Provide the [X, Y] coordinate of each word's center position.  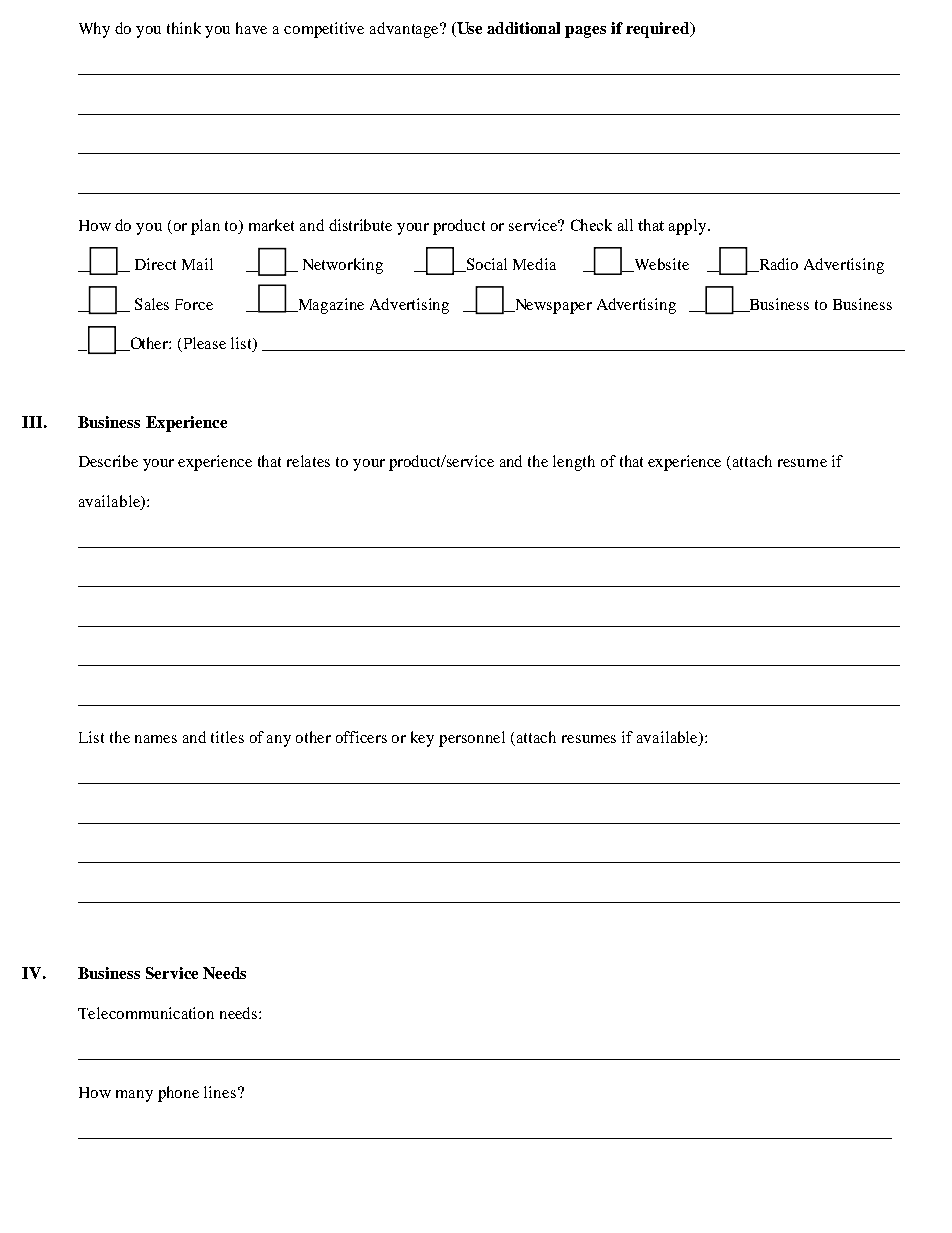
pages [585, 32]
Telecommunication [146, 1013]
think [184, 28]
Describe [108, 461]
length [574, 463]
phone [178, 1094]
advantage [405, 30]
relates [308, 461]
